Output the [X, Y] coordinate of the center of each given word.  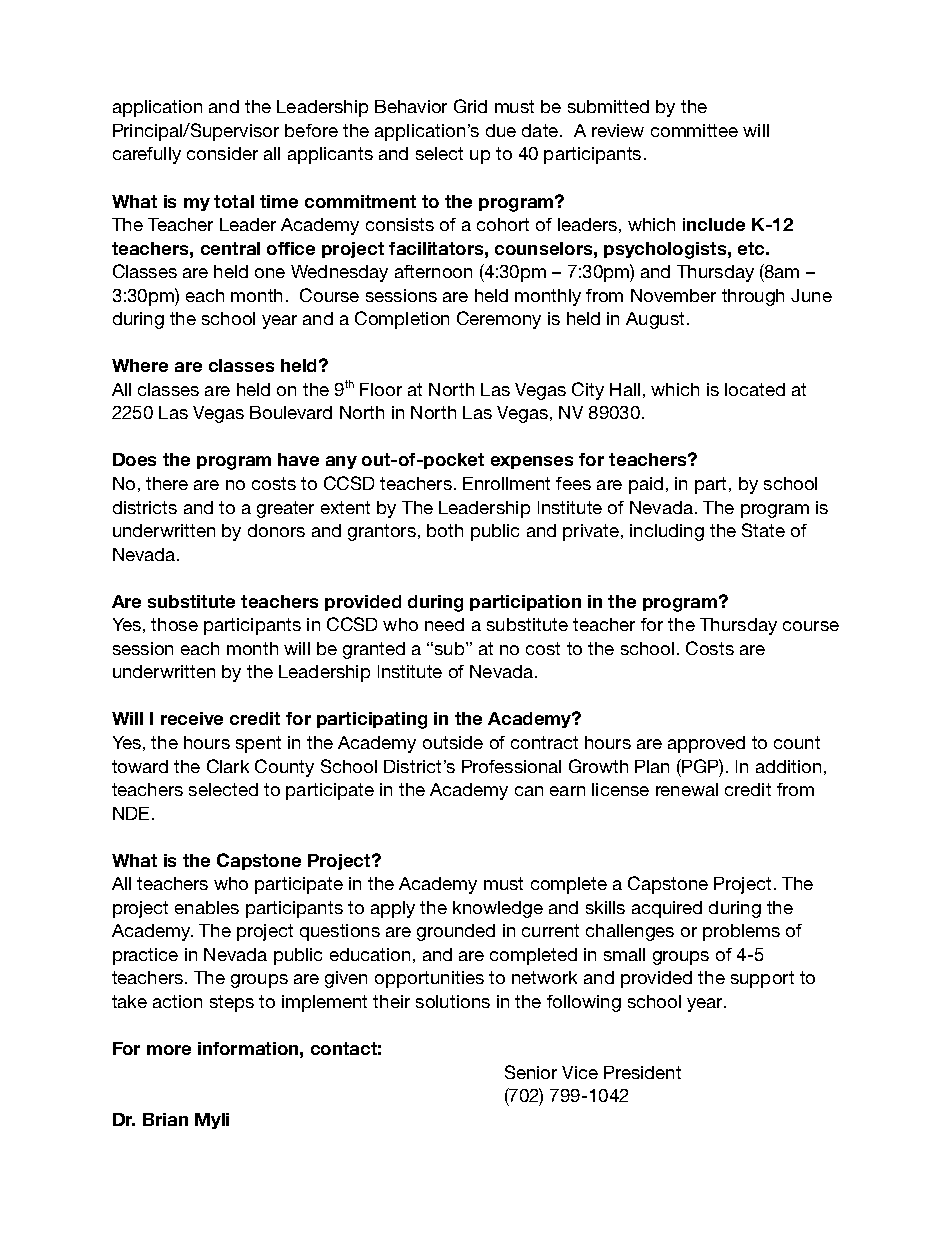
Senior [531, 1072]
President [642, 1072]
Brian [165, 1119]
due [501, 130]
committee [694, 130]
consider [222, 153]
